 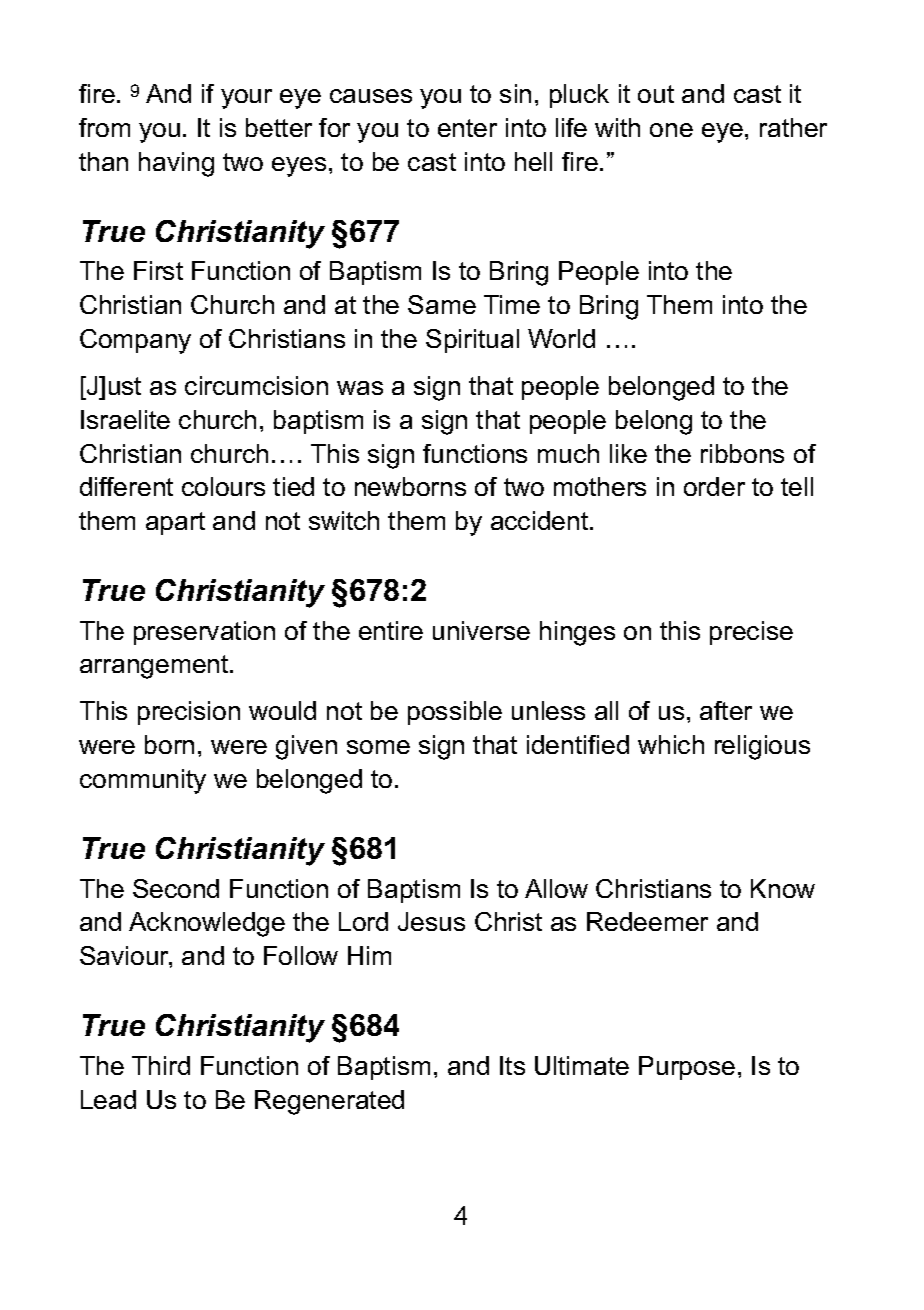 I want to click on having, so click(x=176, y=164).
